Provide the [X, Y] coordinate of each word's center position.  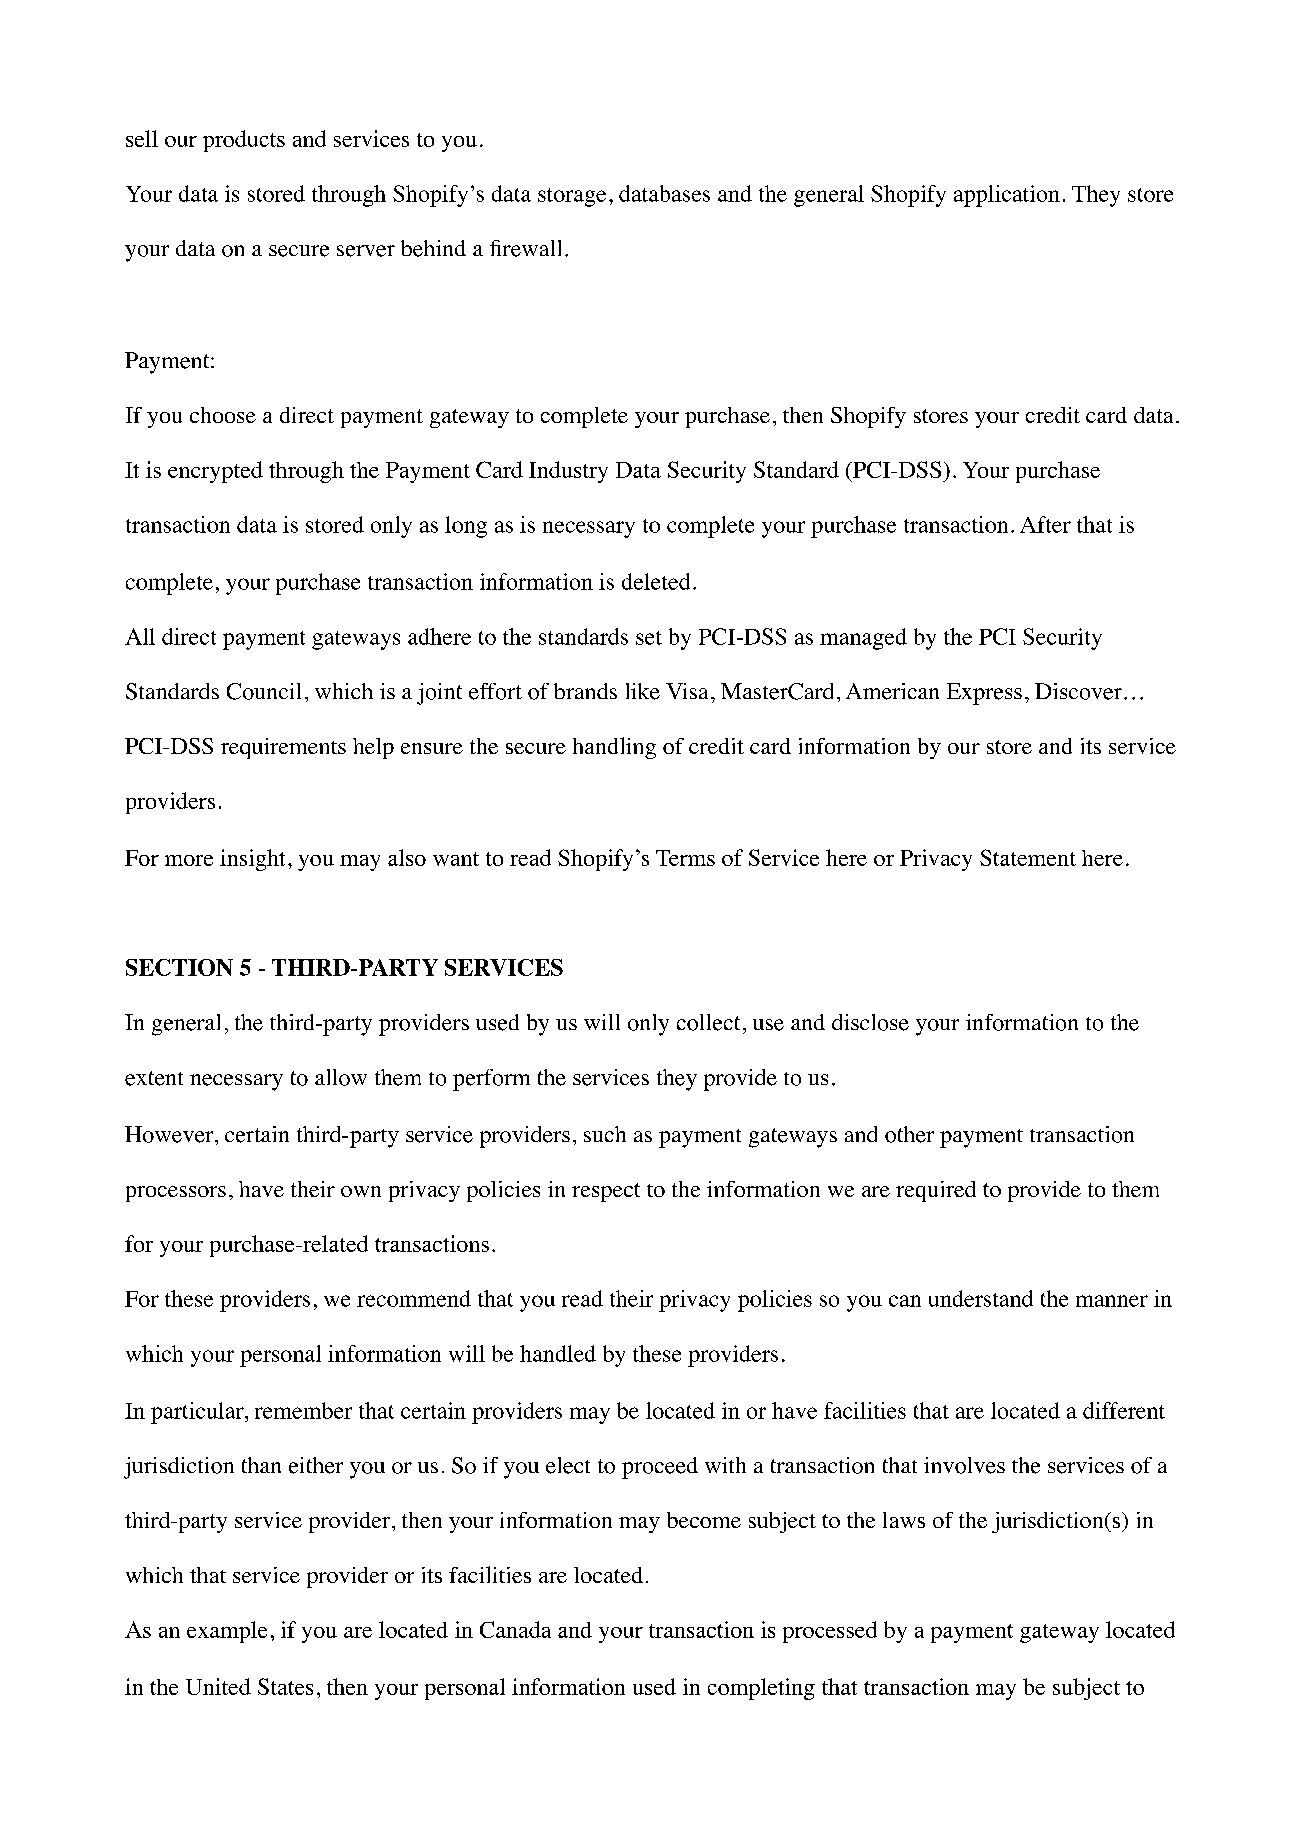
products [244, 141]
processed [830, 1632]
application [1007, 196]
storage [572, 197]
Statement [1028, 857]
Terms [685, 858]
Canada [515, 1629]
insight [252, 860]
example [227, 1632]
